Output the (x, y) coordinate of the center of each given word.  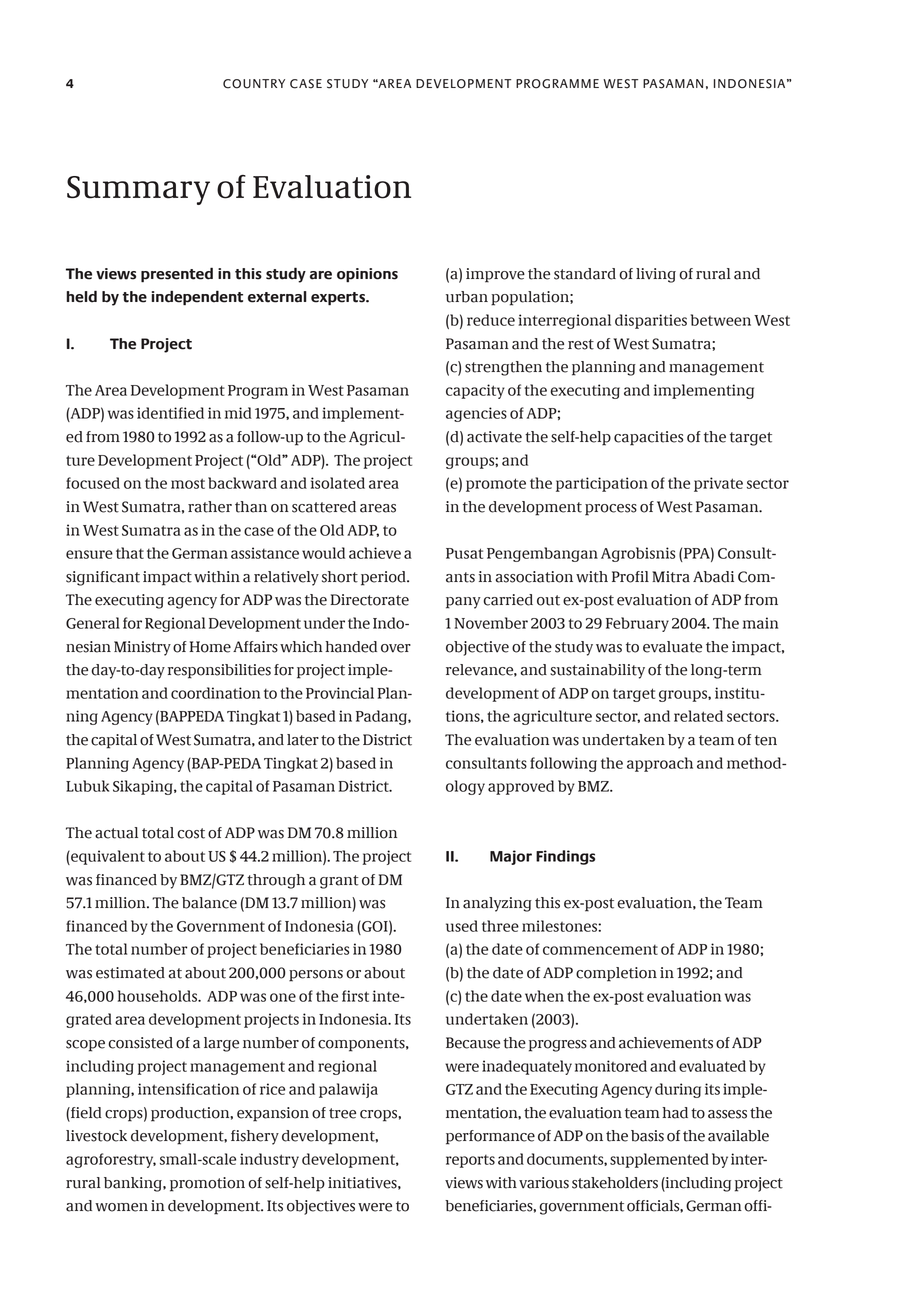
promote (496, 485)
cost (191, 833)
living (656, 275)
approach (660, 764)
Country (254, 84)
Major (511, 857)
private (718, 484)
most (188, 483)
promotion (207, 1184)
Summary (138, 190)
